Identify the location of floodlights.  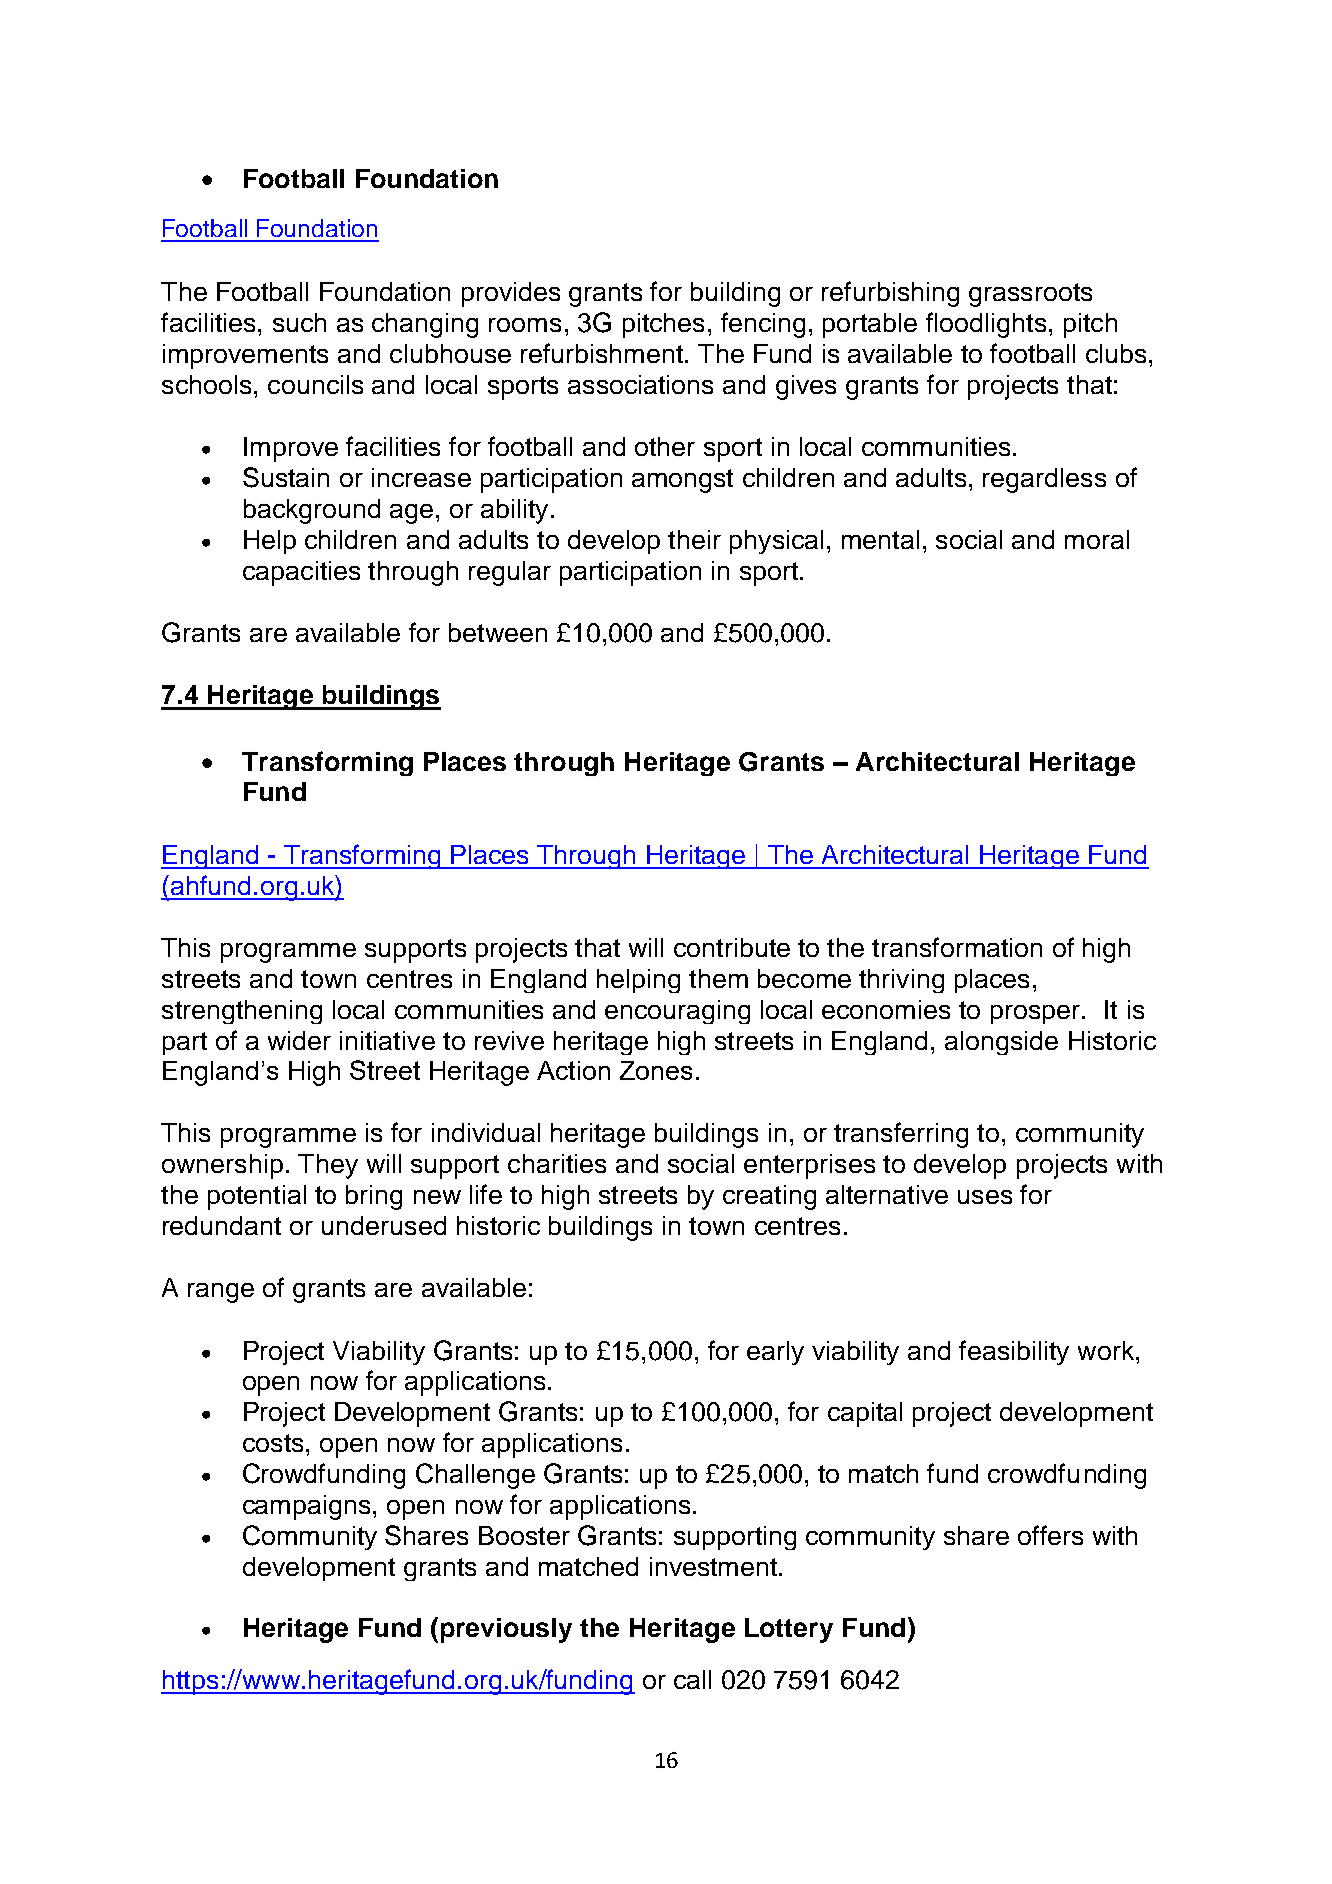
(986, 325).
